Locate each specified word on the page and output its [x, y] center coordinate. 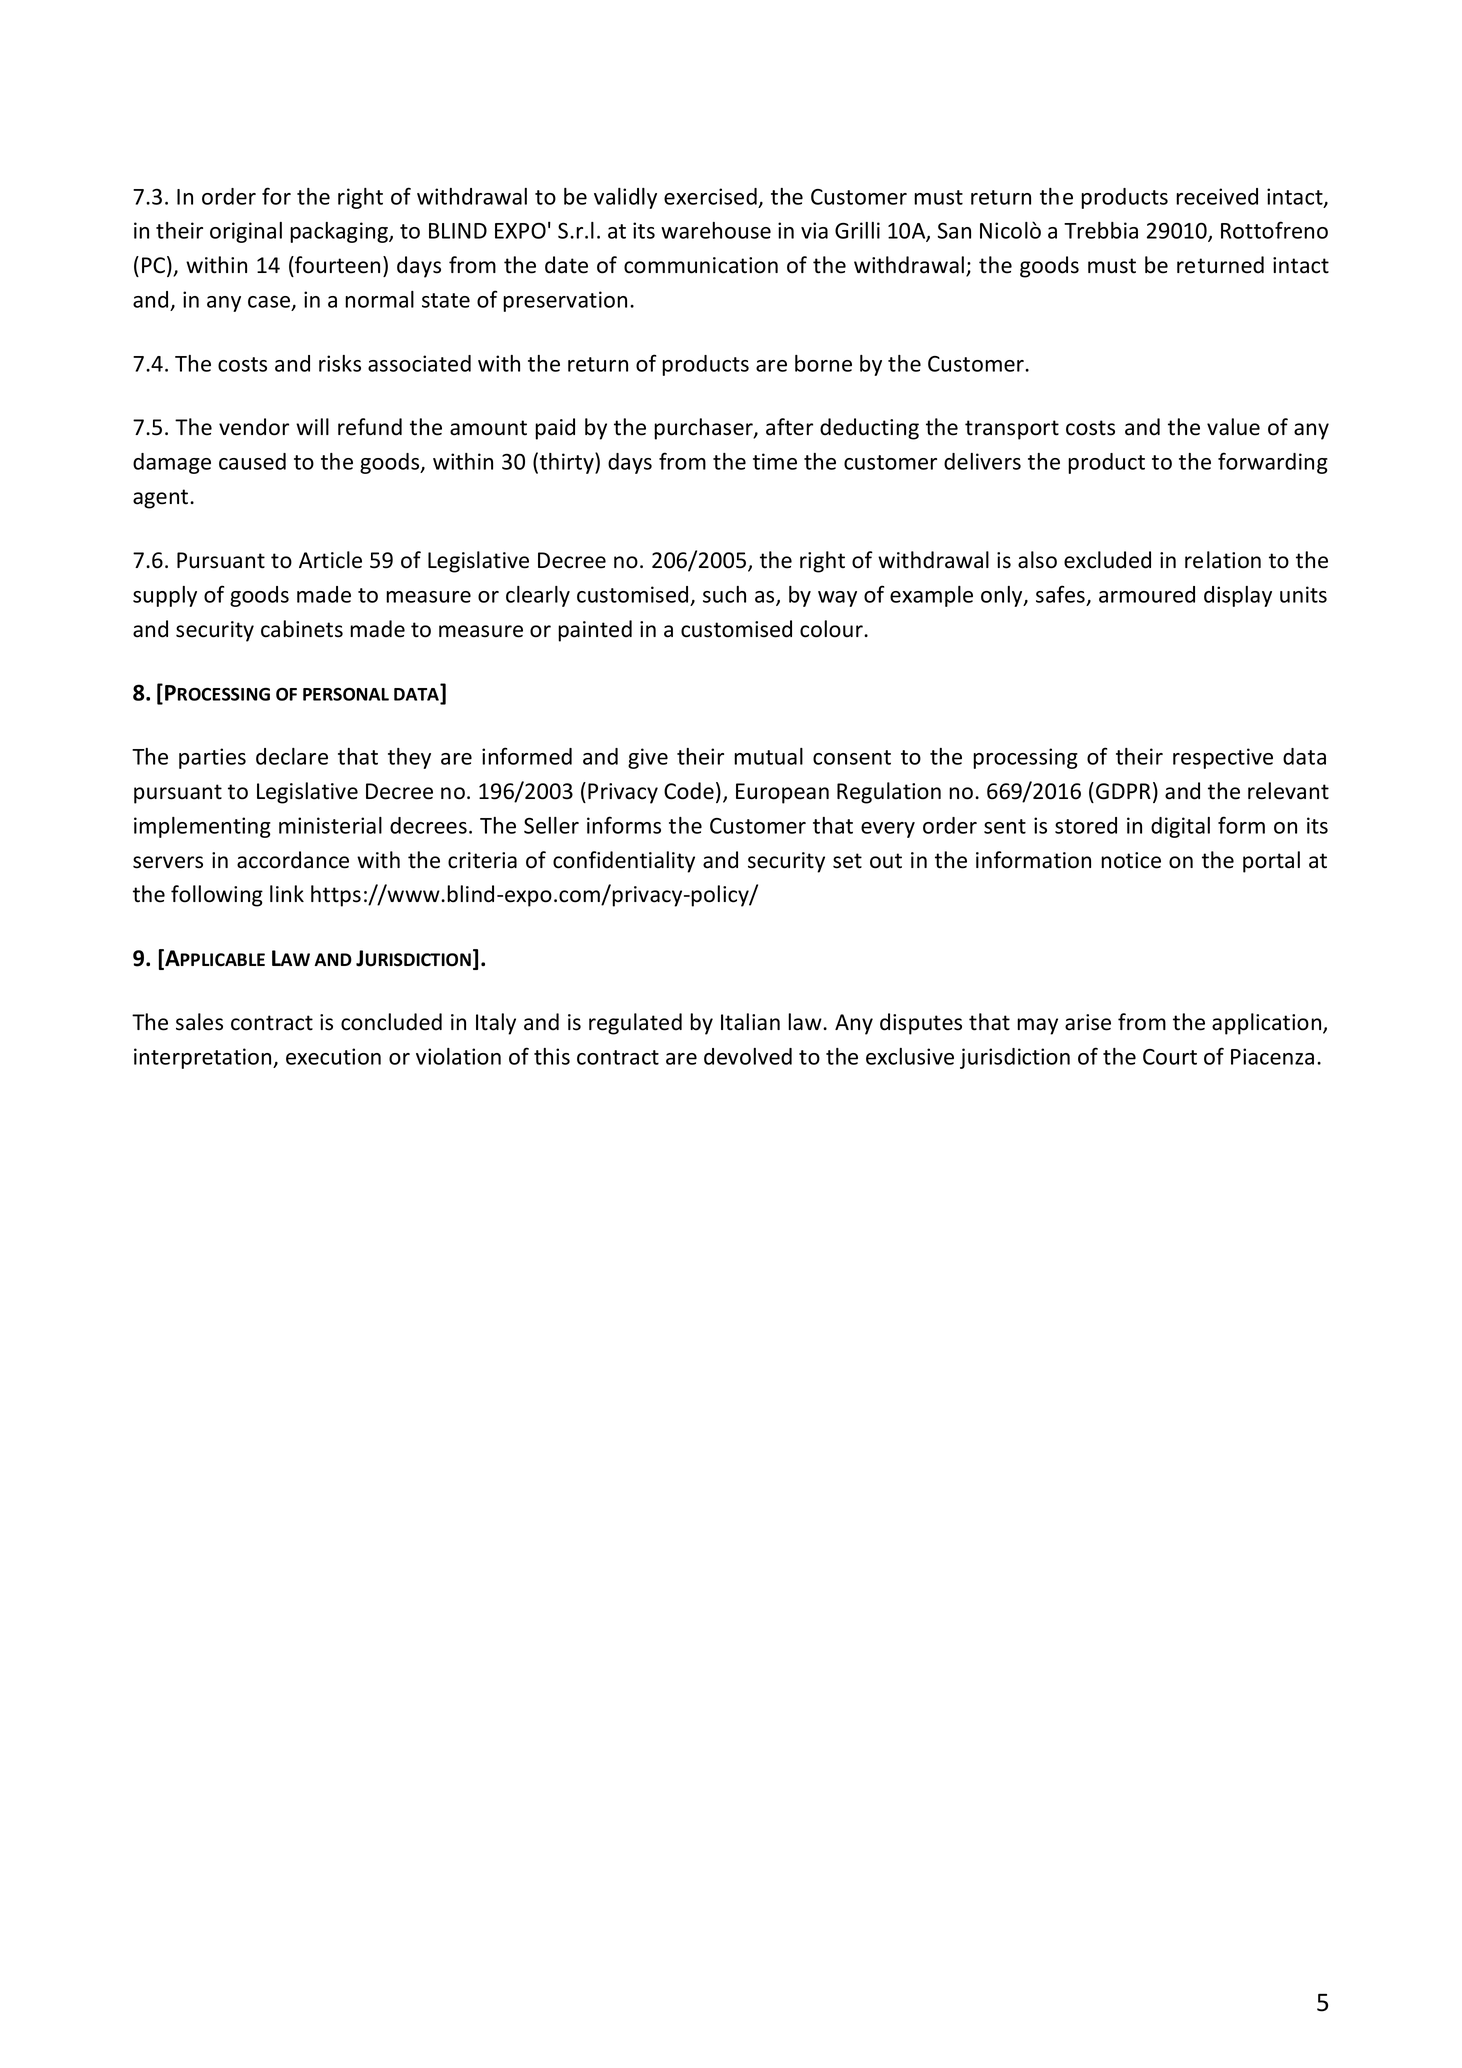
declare [292, 756]
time [775, 461]
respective [1223, 758]
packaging [340, 232]
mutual [768, 756]
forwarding [1273, 463]
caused [252, 461]
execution [333, 1056]
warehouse [716, 230]
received [1217, 196]
